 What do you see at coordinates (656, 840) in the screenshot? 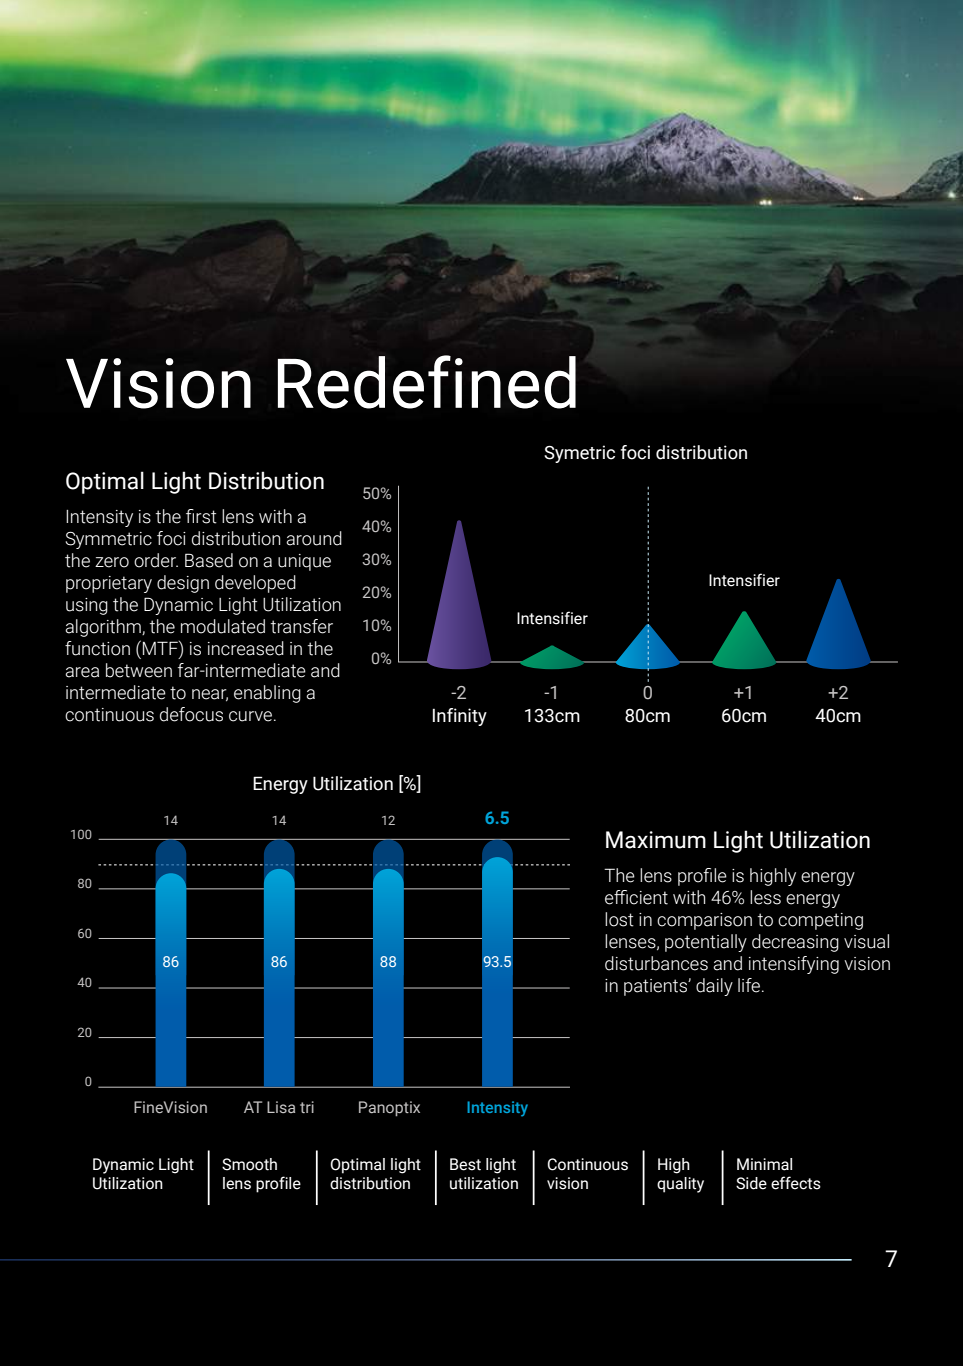
I see `Maximum` at bounding box center [656, 840].
